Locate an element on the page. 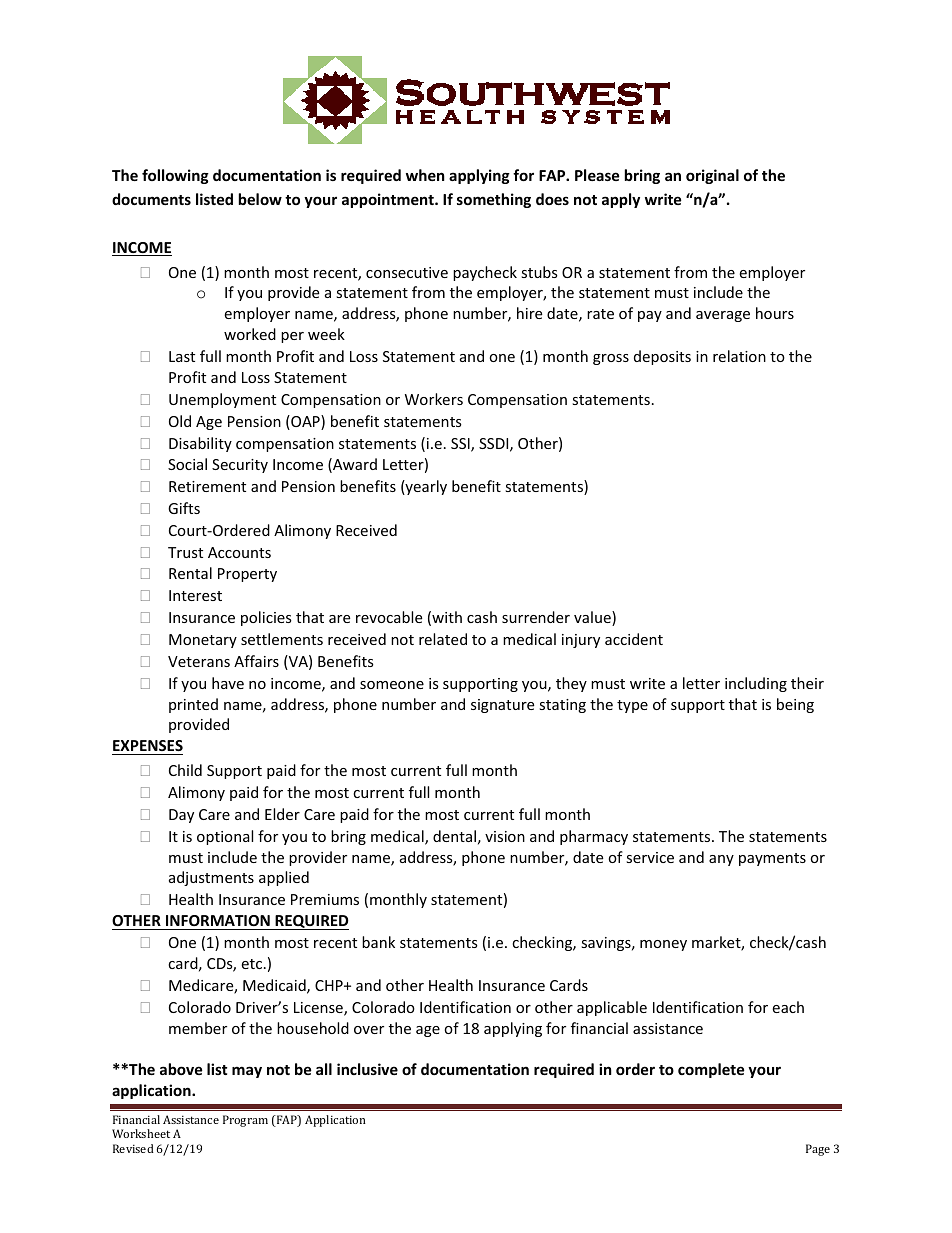 The image size is (952, 1233). inclusive is located at coordinates (367, 1069).
